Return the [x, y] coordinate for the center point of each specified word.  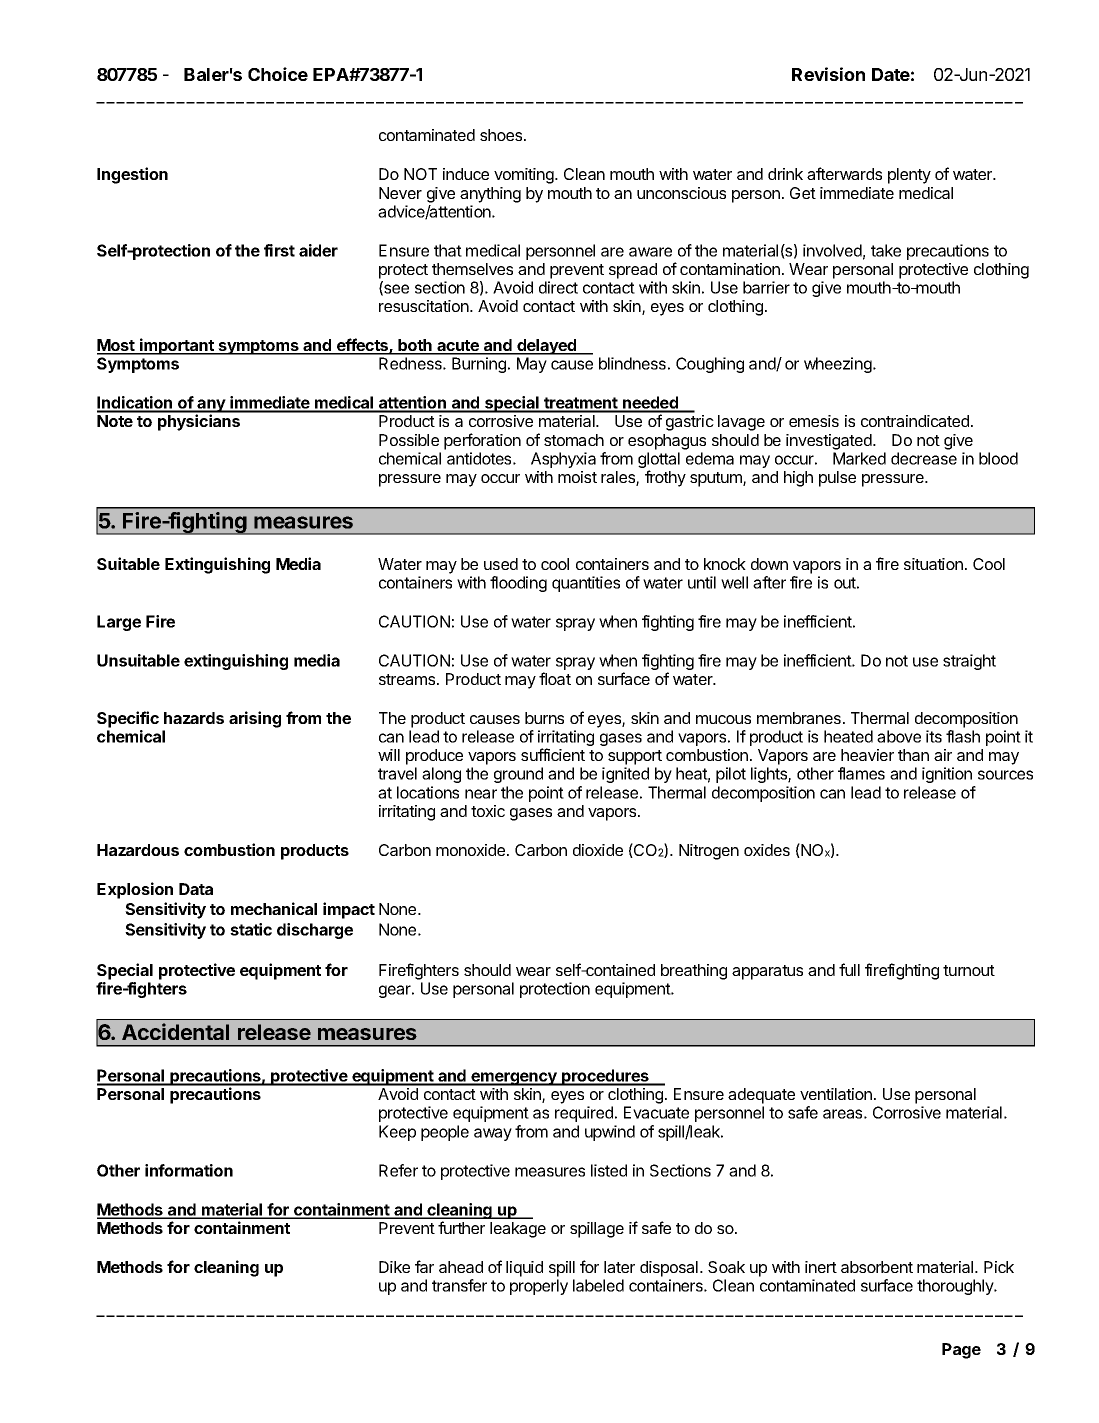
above [899, 736]
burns [544, 718]
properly [539, 1287]
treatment [581, 404]
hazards [194, 718]
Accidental [175, 1031]
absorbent [877, 1267]
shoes [502, 135]
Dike [394, 1267]
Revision [828, 74]
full [849, 969]
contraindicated [915, 421]
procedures [605, 1077]
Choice [278, 74]
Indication [136, 404]
